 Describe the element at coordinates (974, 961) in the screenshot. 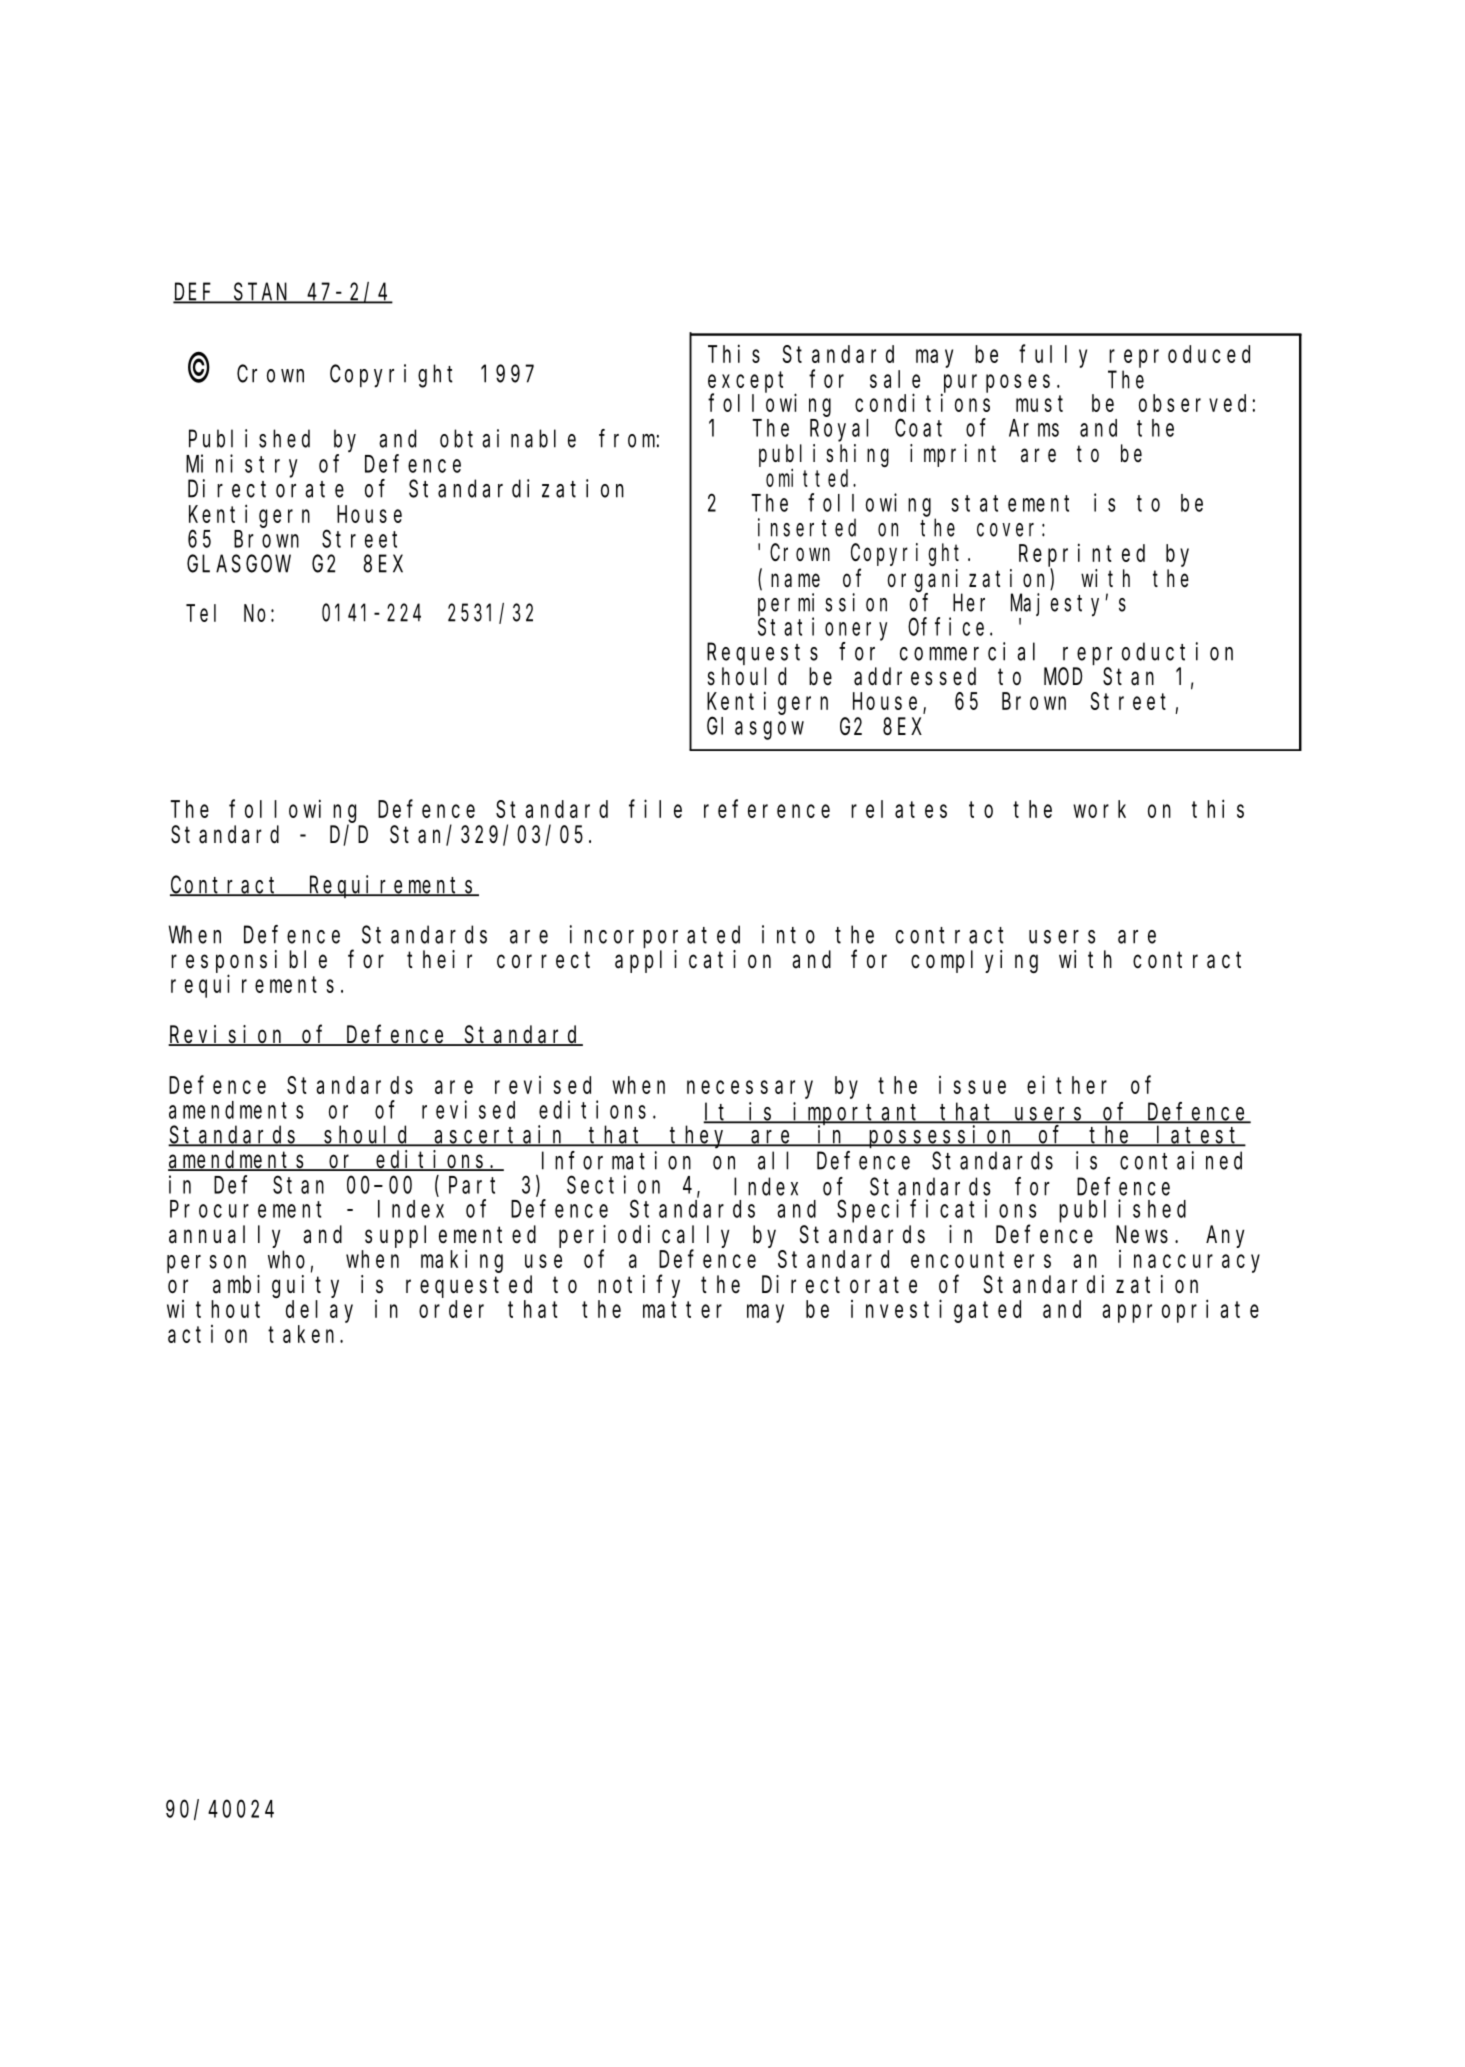

I see `complying` at that location.
